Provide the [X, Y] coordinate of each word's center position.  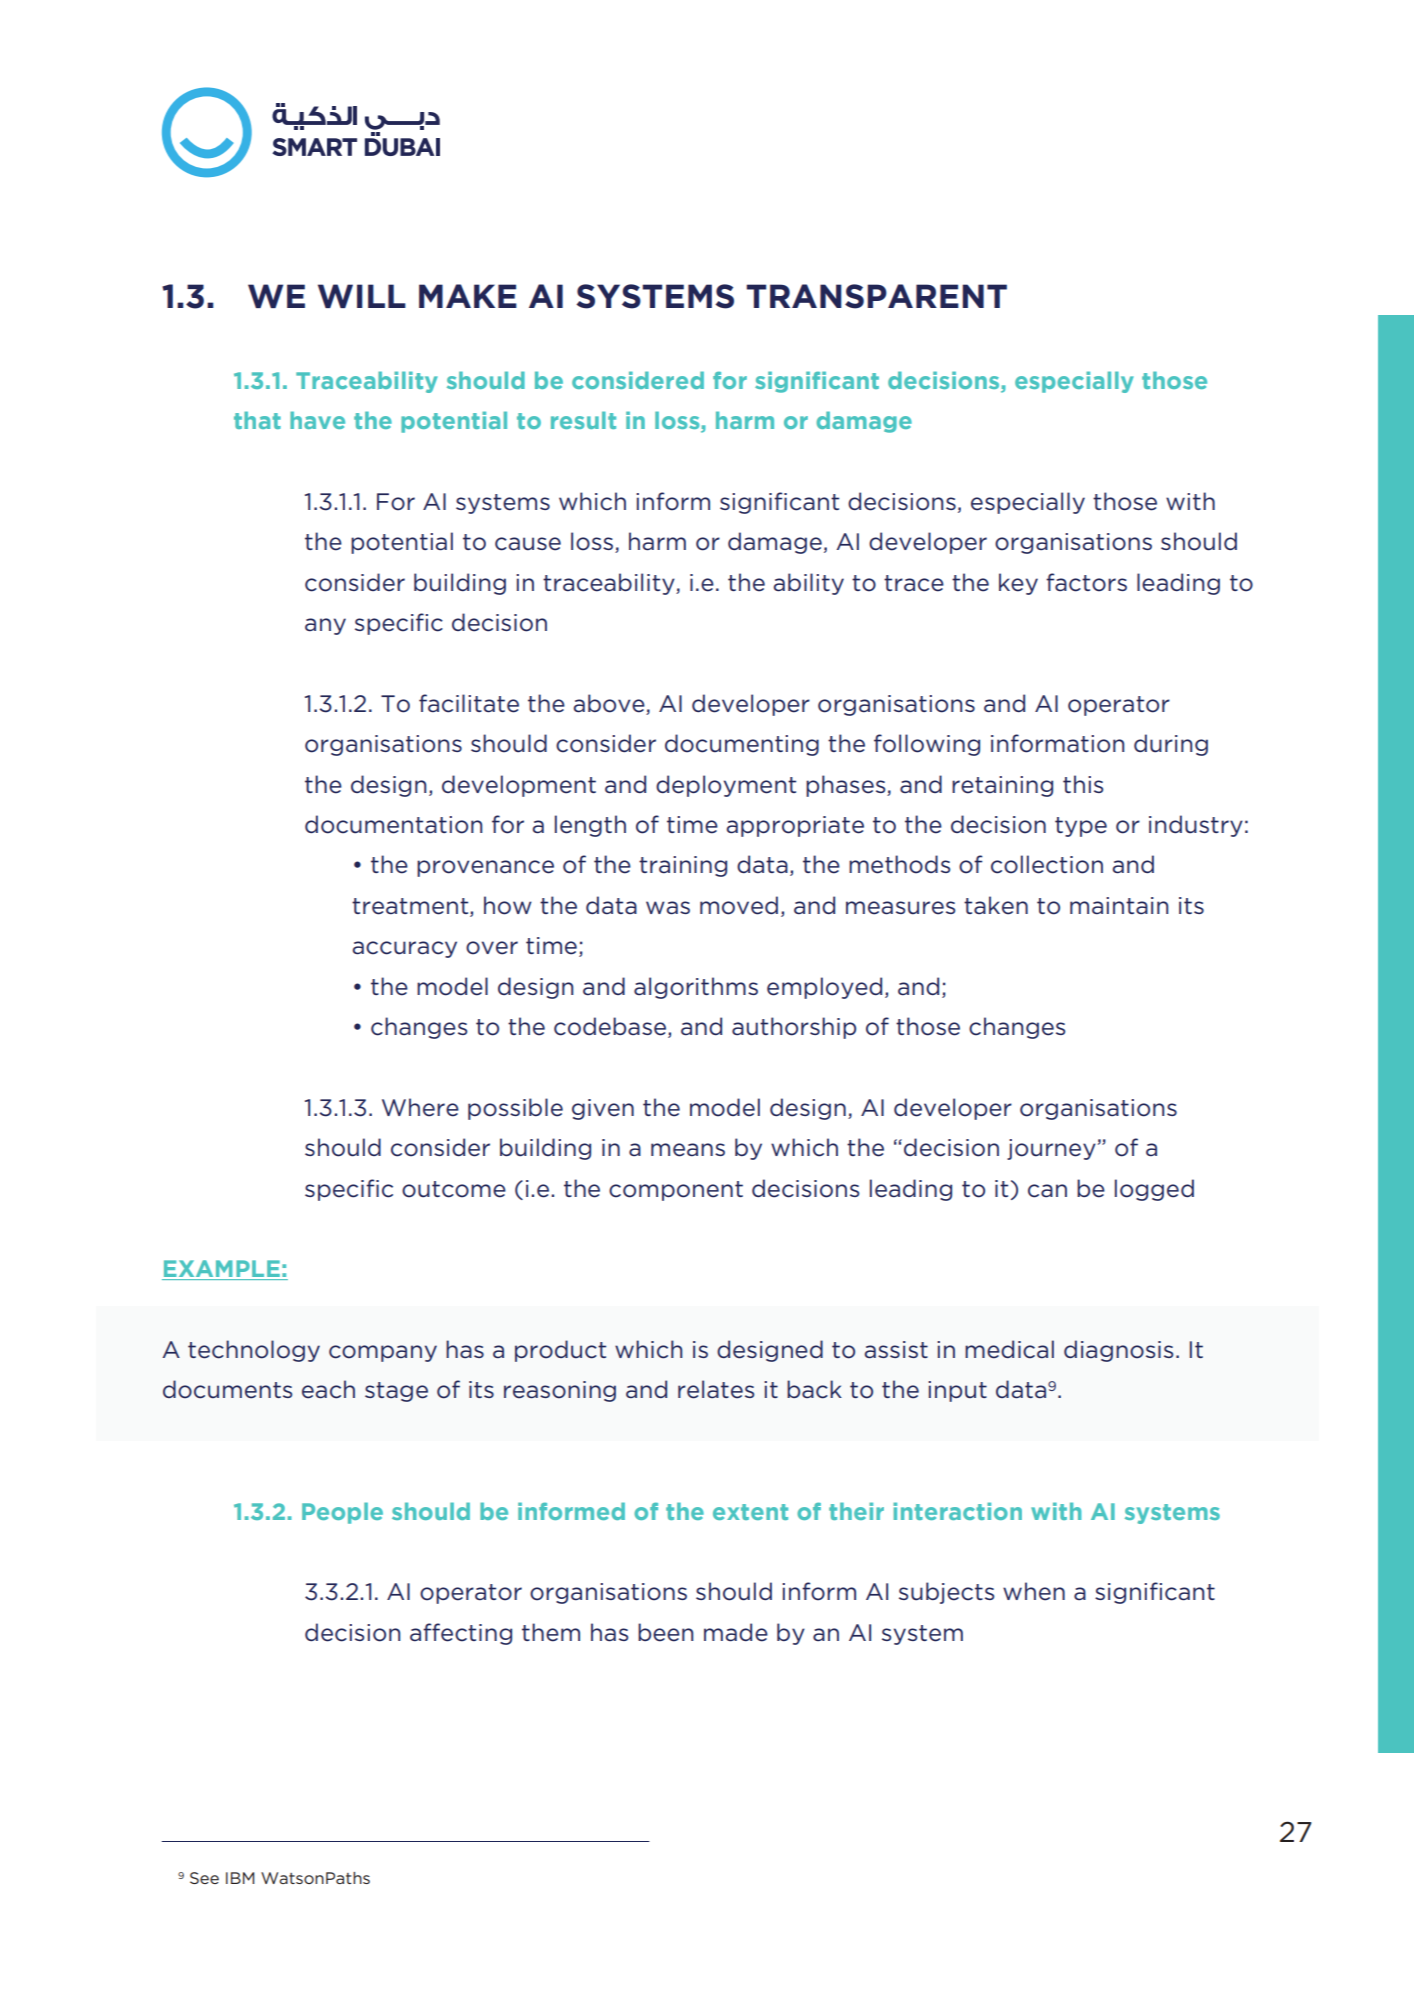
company [383, 1353]
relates [716, 1389]
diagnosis [1118, 1351]
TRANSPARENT [876, 296]
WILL [362, 296]
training [683, 866]
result [583, 420]
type [1081, 827]
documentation [393, 824]
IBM [240, 1878]
